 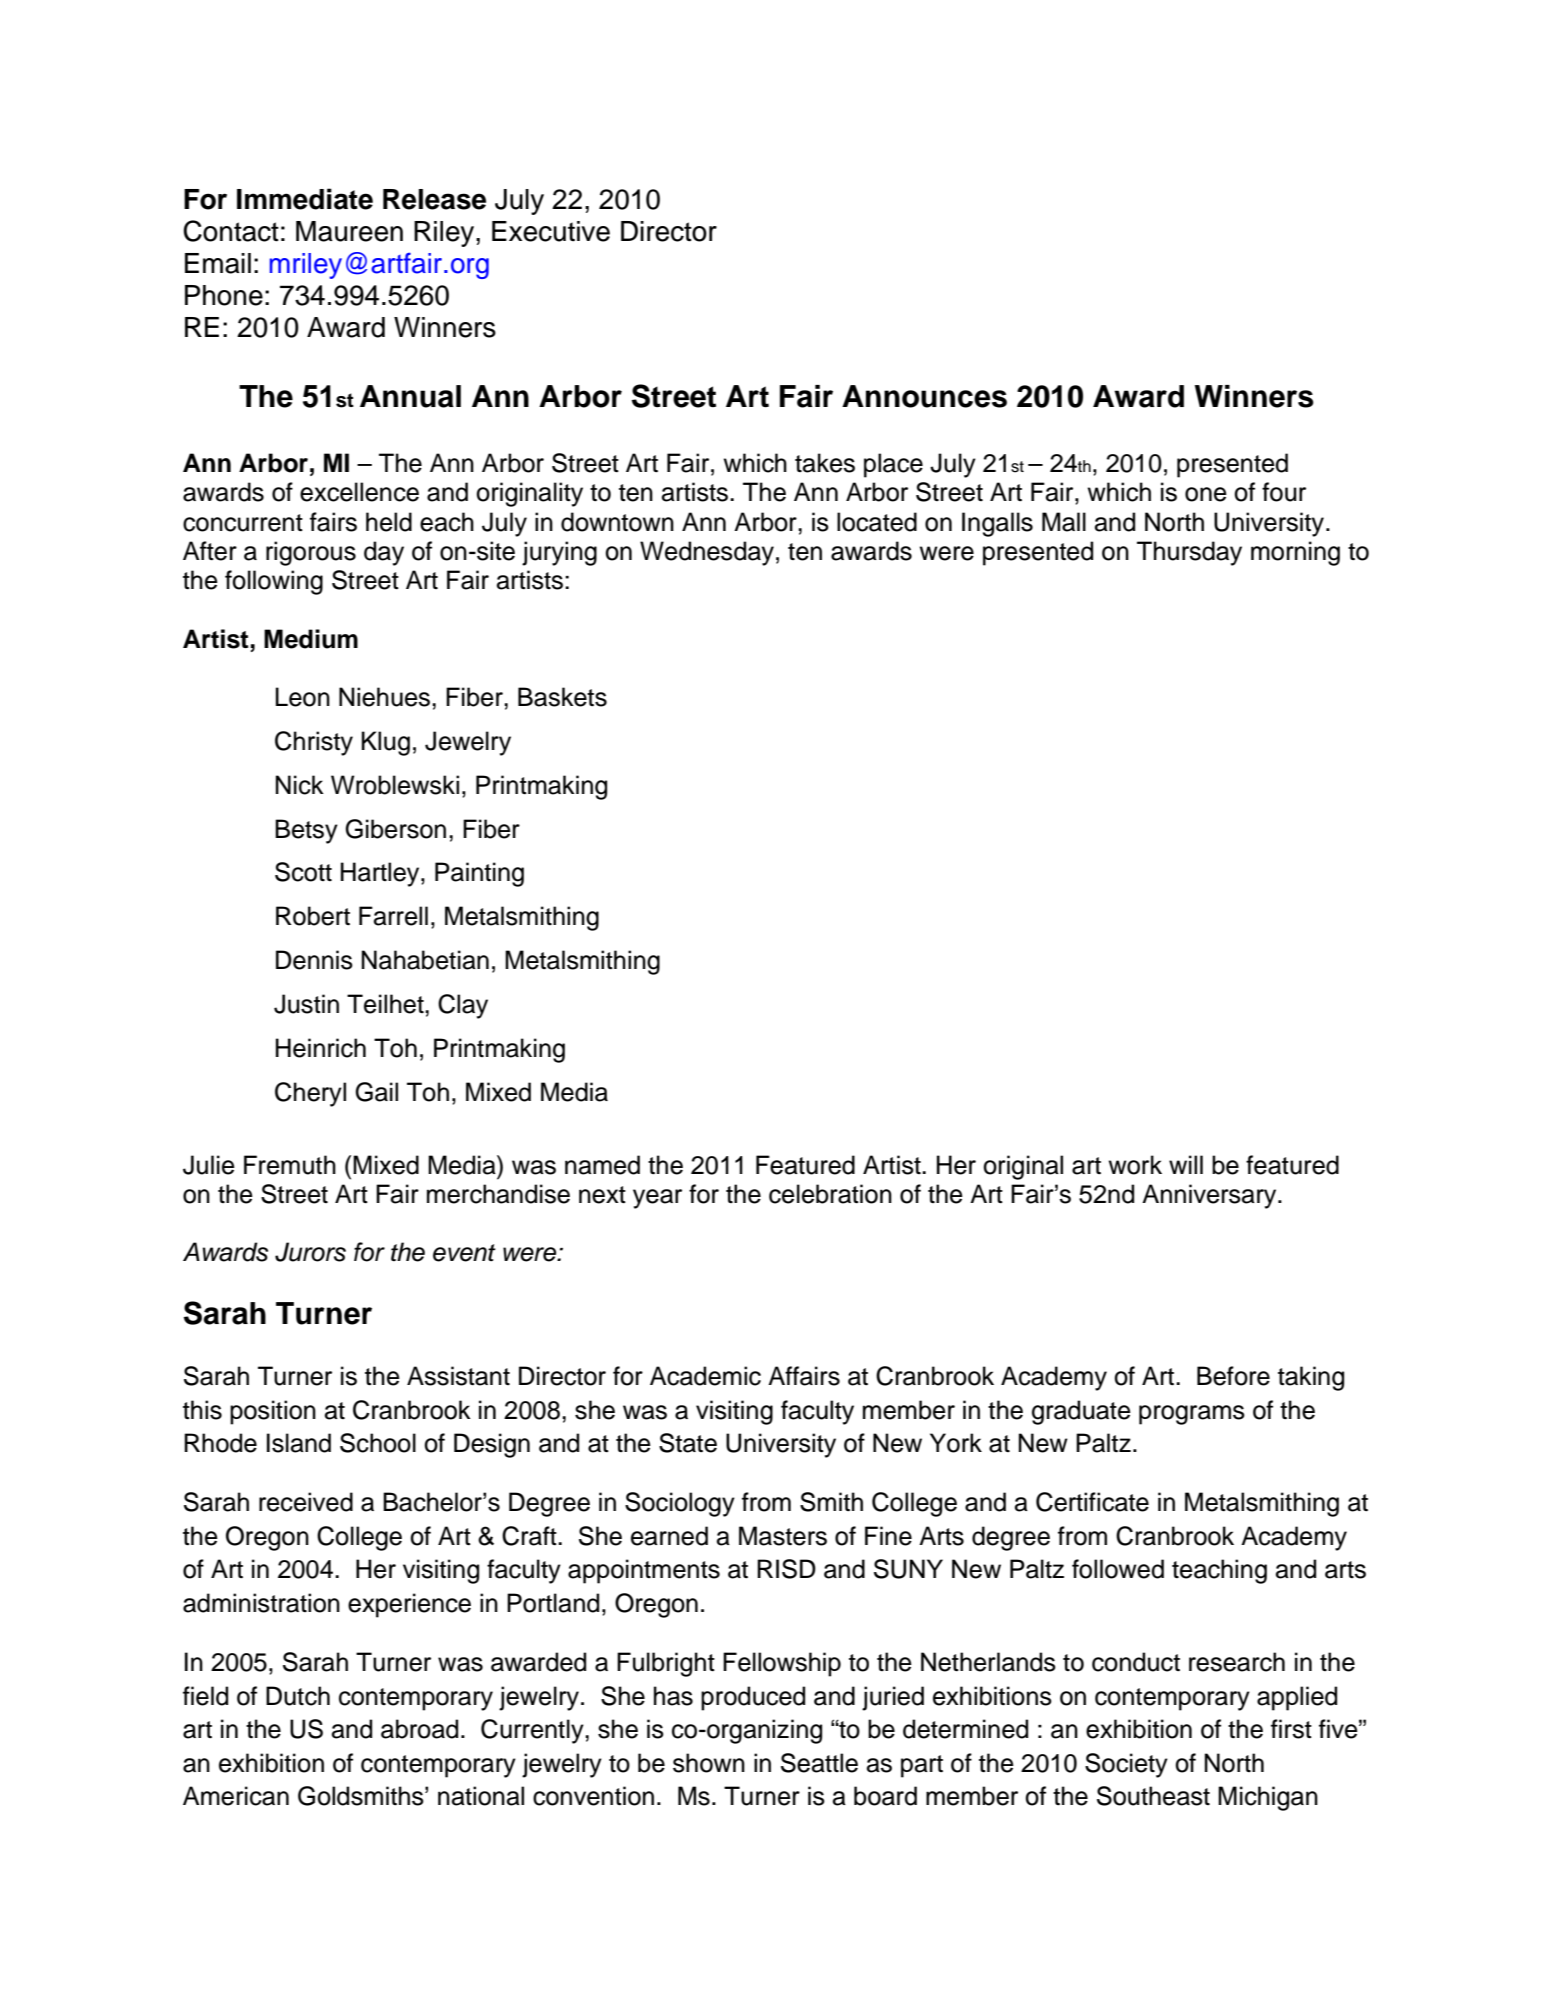 What do you see at coordinates (1186, 1164) in the document?
I see `will` at bounding box center [1186, 1164].
